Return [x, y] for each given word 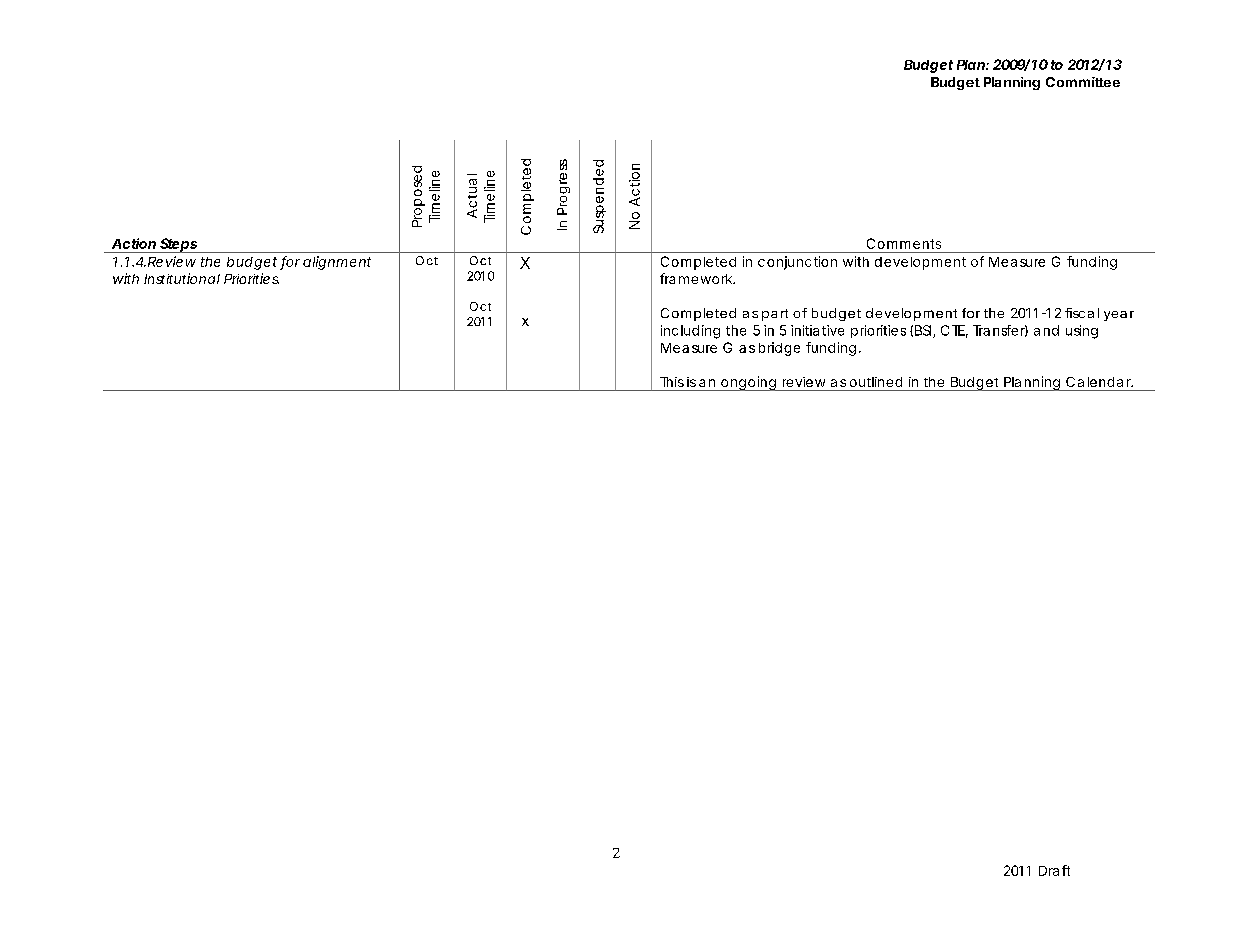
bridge [779, 349]
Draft [1054, 870]
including [690, 332]
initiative [817, 330]
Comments [904, 243]
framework [696, 278]
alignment [337, 263]
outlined [876, 382]
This [672, 382]
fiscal [1082, 313]
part [775, 315]
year [1119, 316]
